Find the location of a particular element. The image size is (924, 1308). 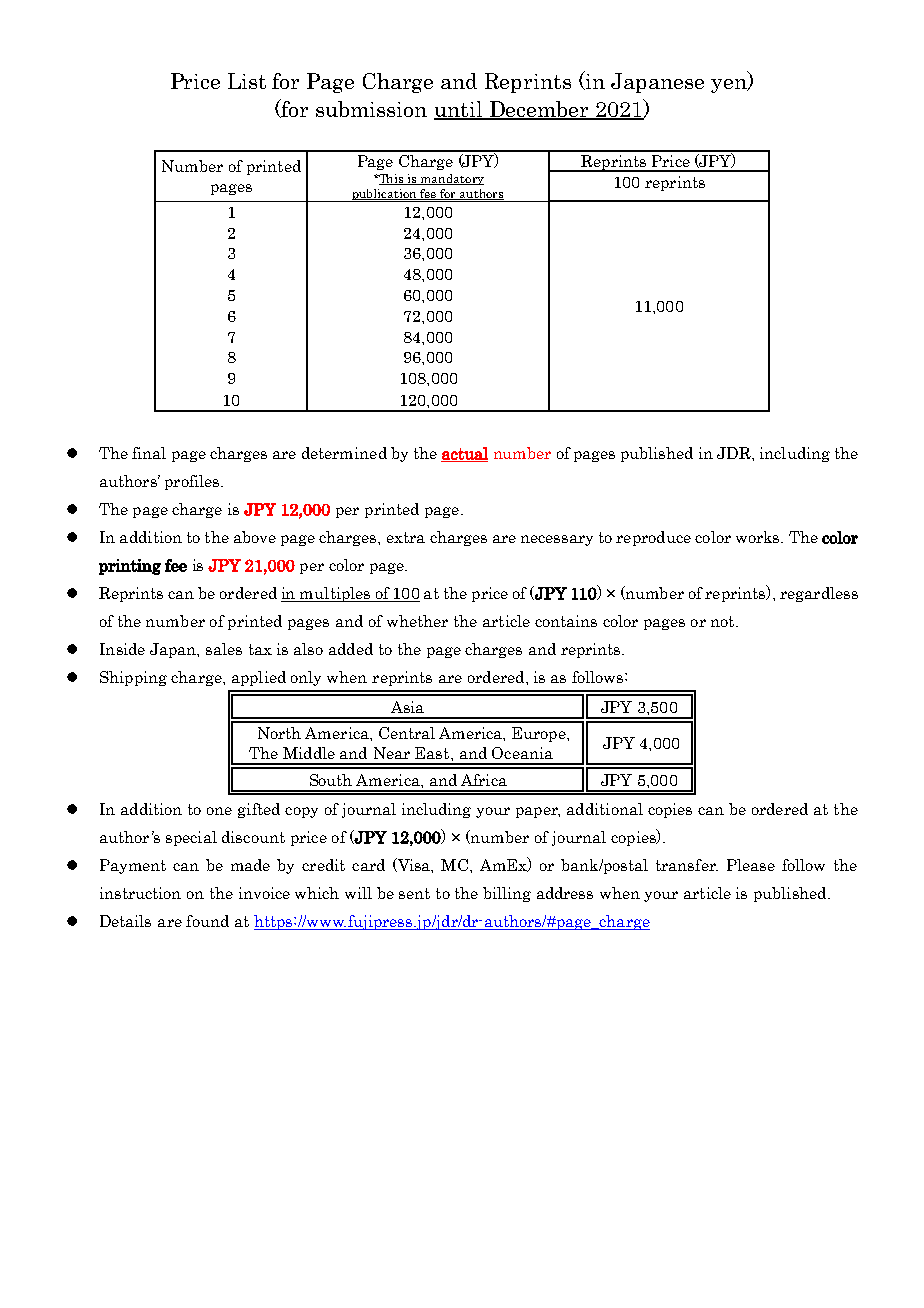

mandatory is located at coordinates (451, 179).
